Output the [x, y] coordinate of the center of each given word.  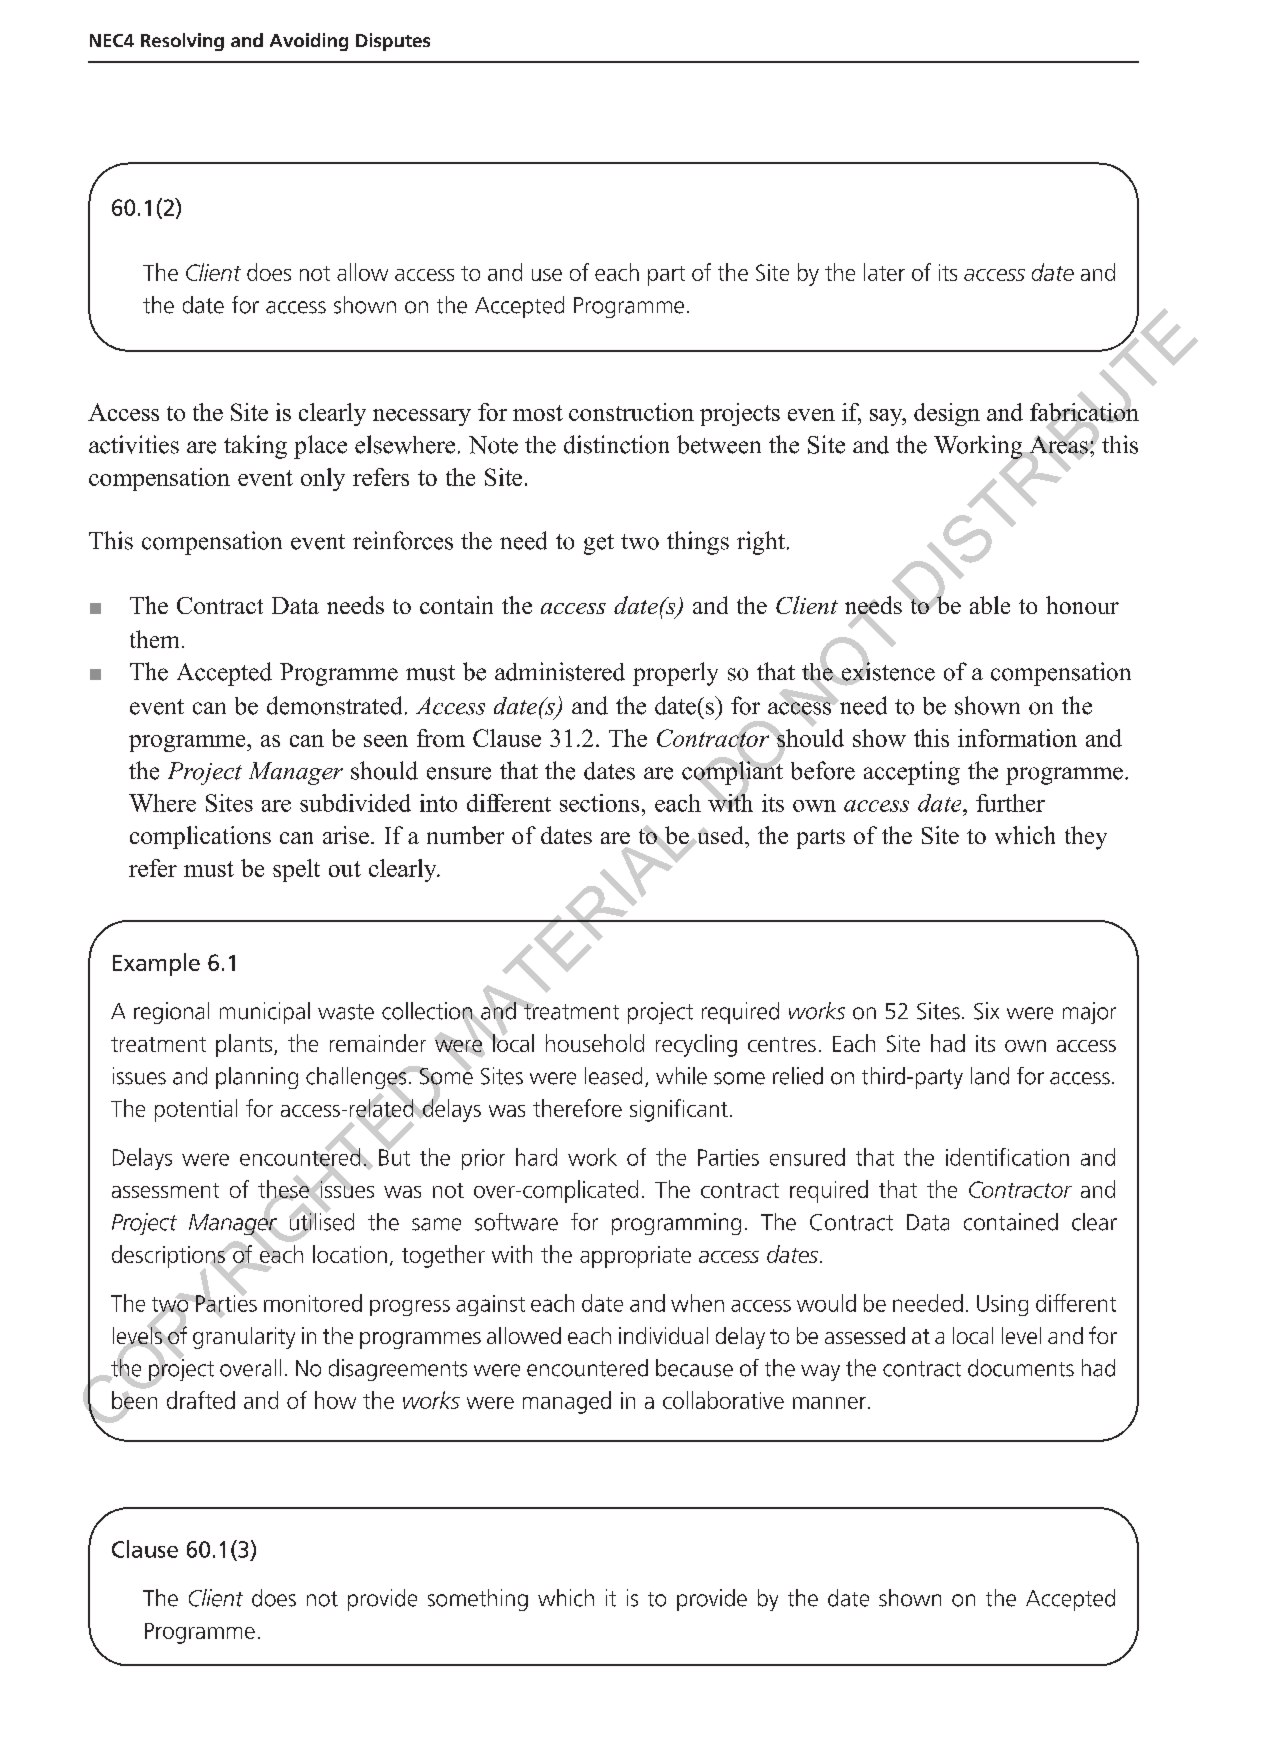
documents [1021, 1368]
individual [663, 1335]
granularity [244, 1338]
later [884, 272]
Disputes [393, 42]
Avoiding [309, 42]
